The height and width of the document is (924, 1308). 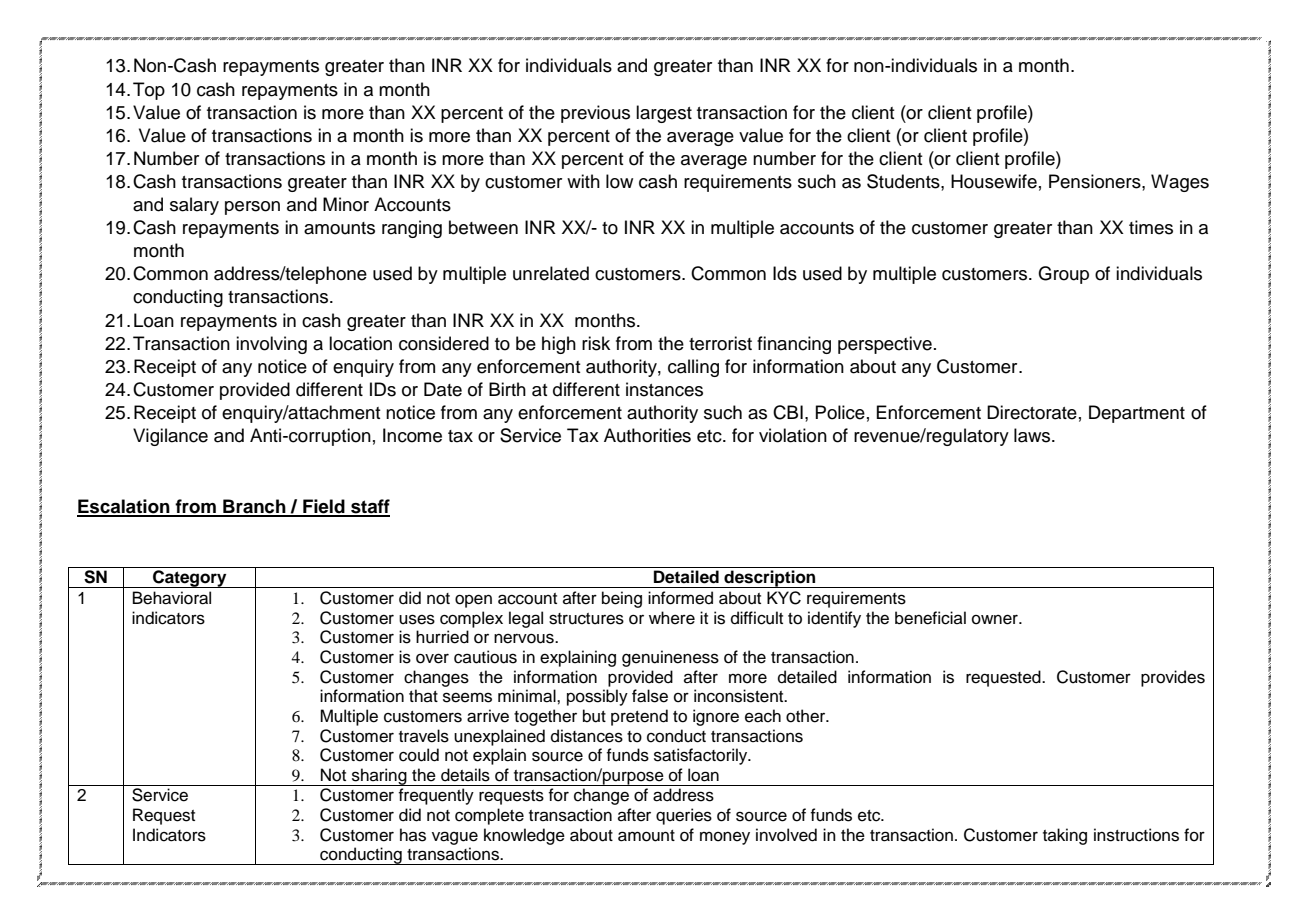 What do you see at coordinates (994, 181) in the document?
I see `Housewife` at bounding box center [994, 181].
